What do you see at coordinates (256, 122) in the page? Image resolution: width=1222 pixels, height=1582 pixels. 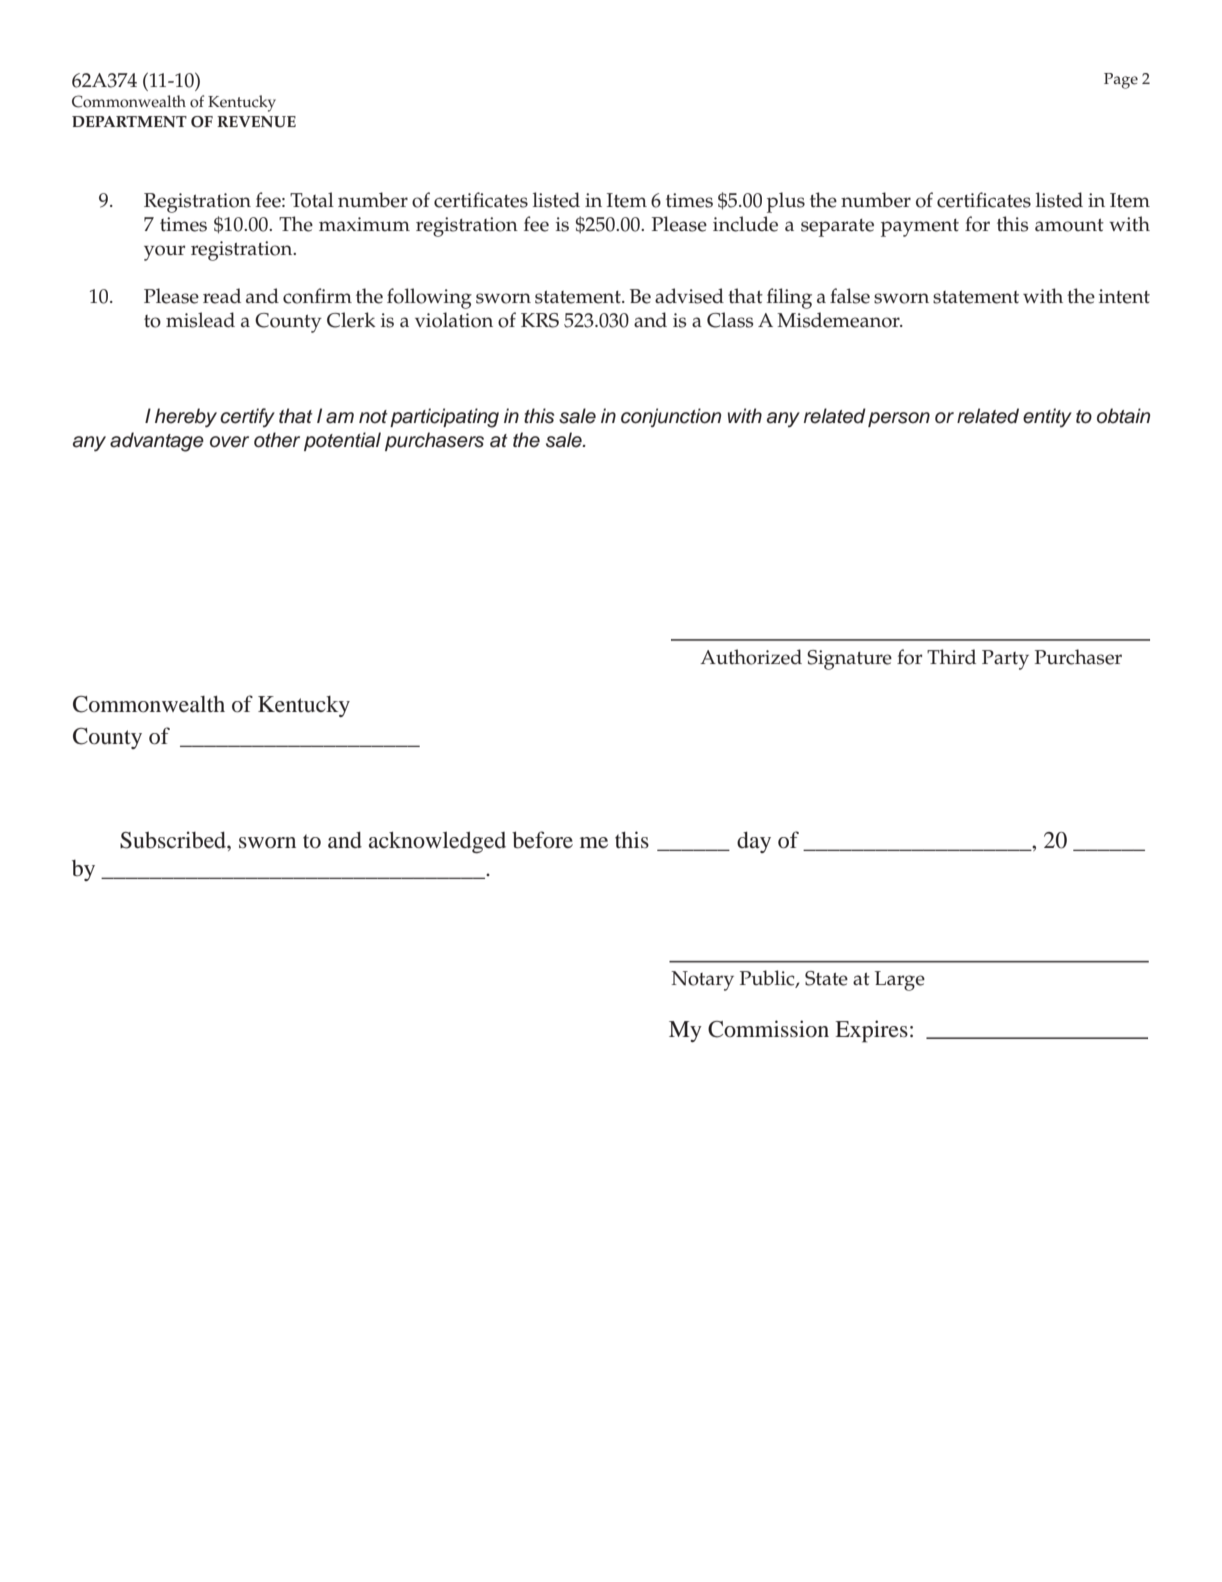 I see `REVENUE` at bounding box center [256, 122].
